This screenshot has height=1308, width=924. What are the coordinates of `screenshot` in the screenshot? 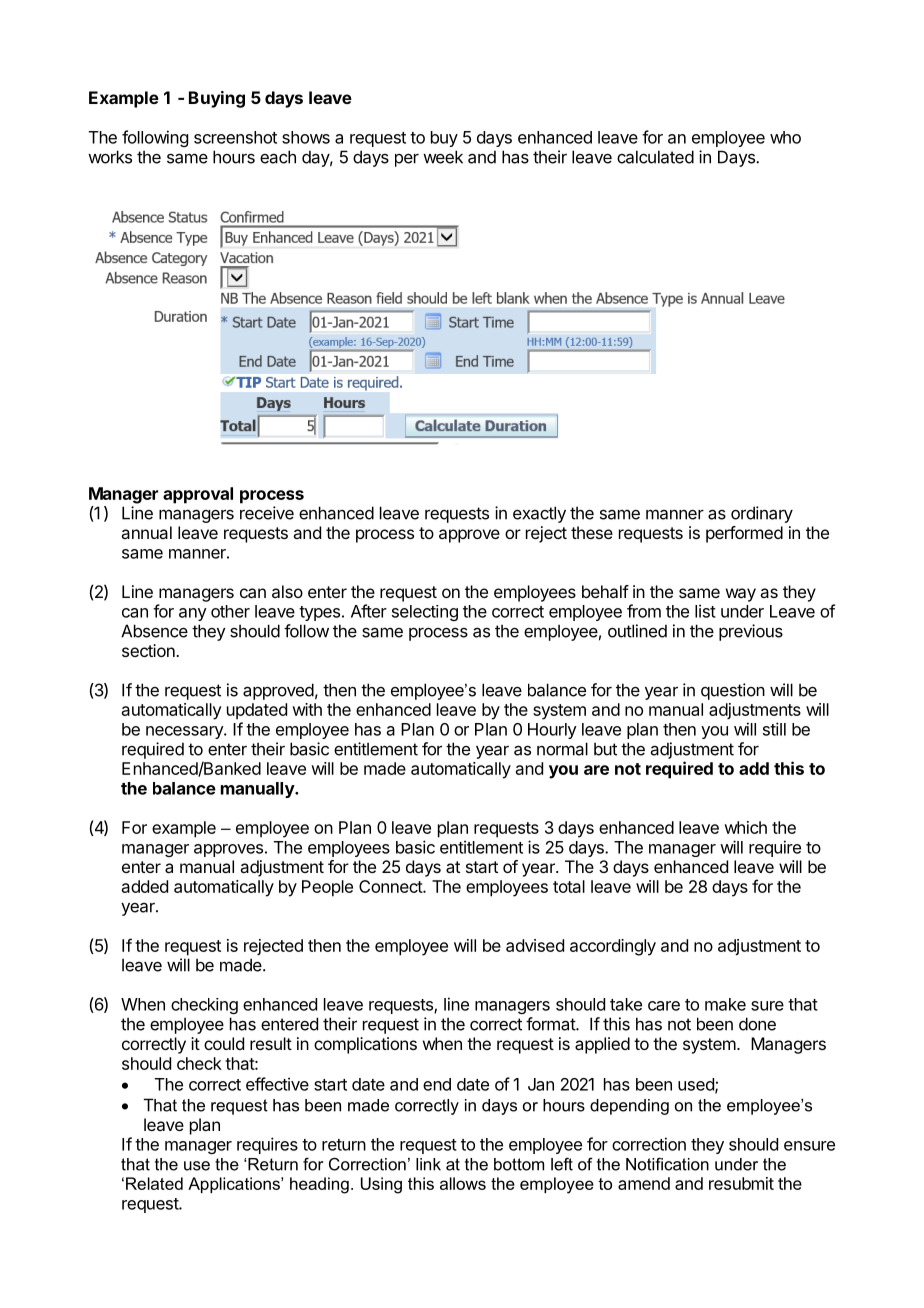 It's located at (235, 137).
